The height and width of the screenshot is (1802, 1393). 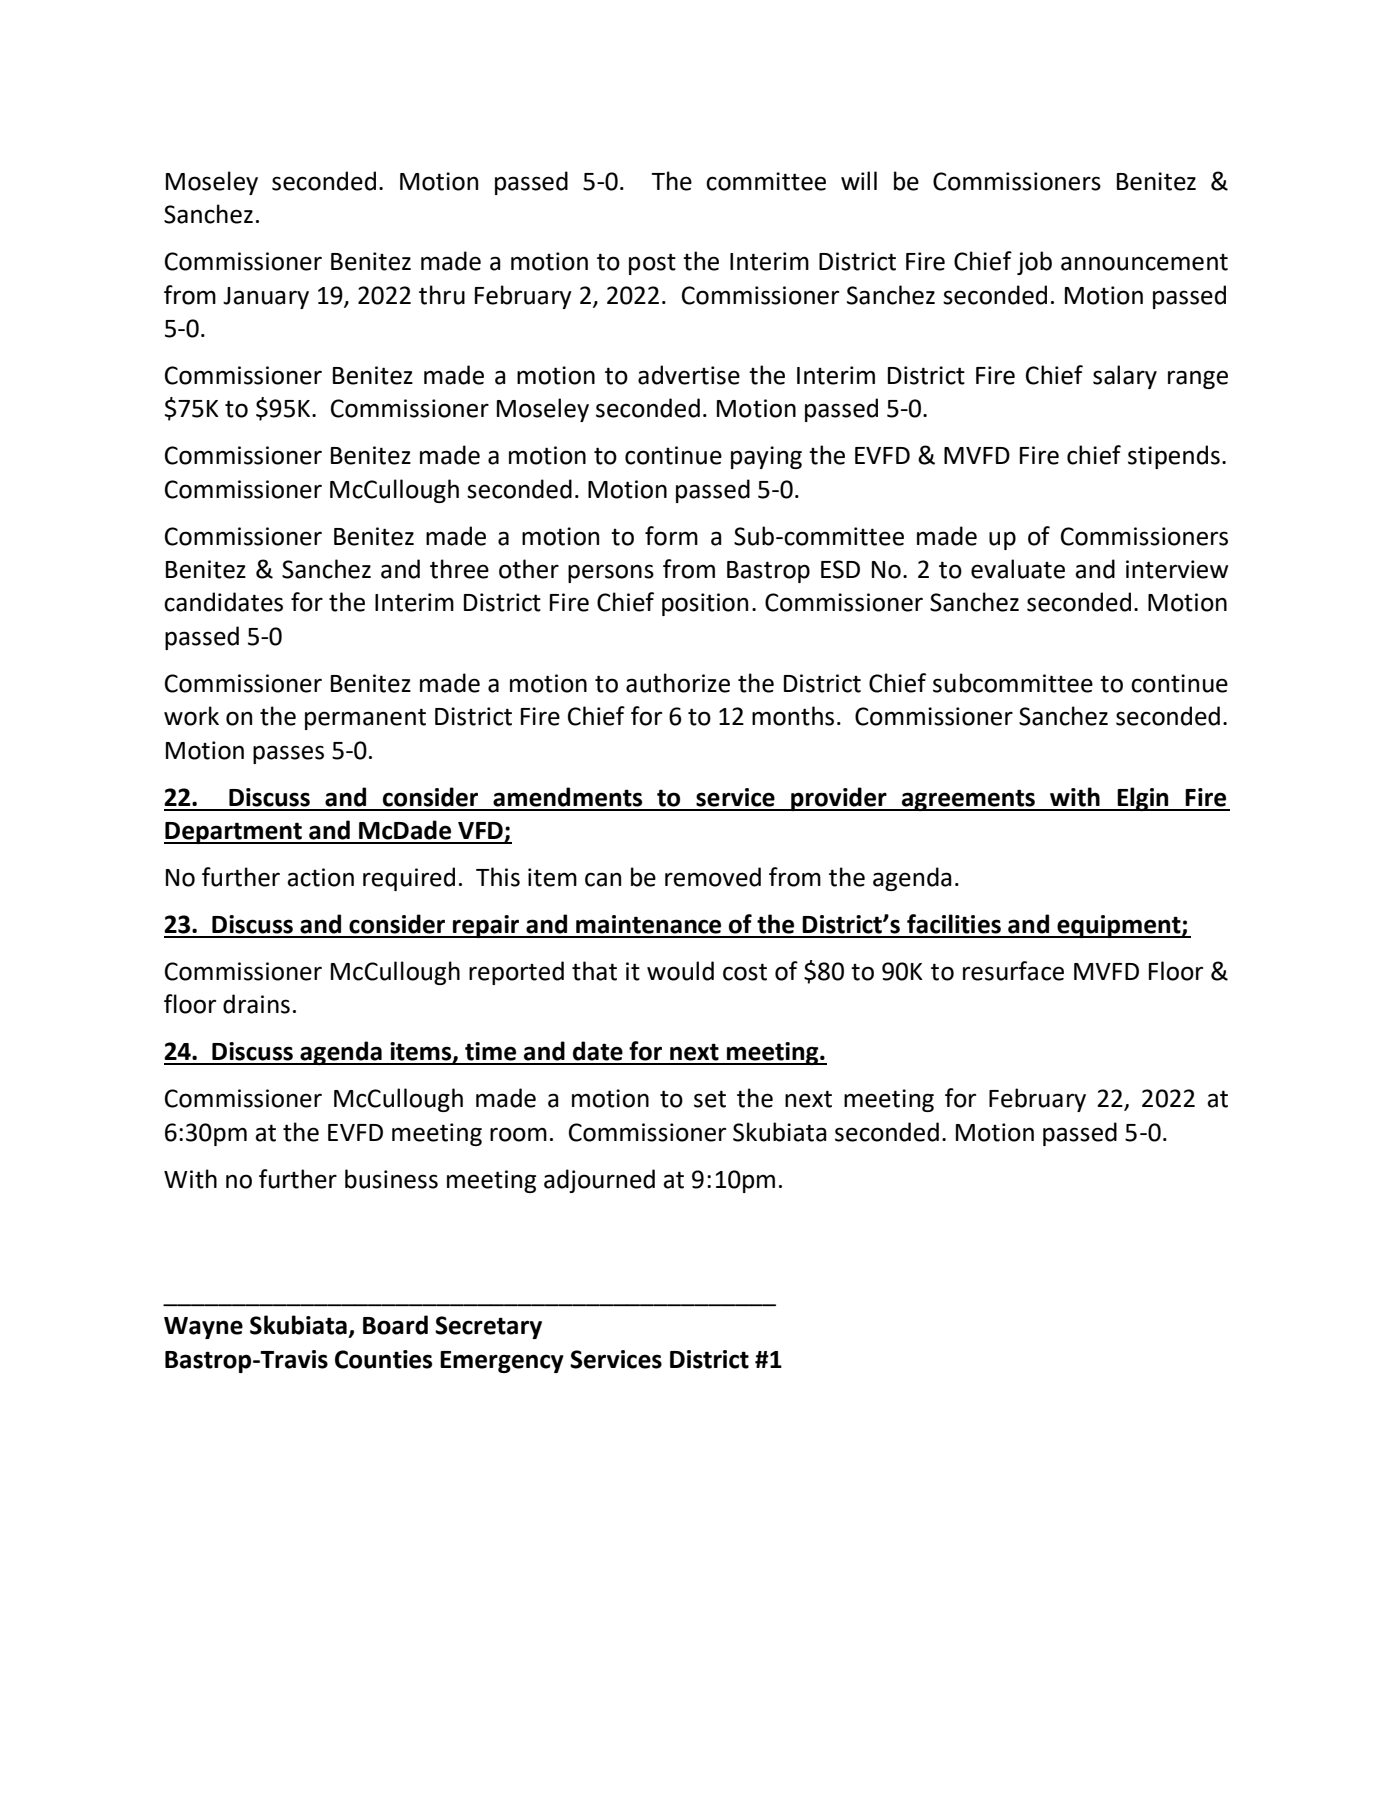 I want to click on job, so click(x=1034, y=263).
